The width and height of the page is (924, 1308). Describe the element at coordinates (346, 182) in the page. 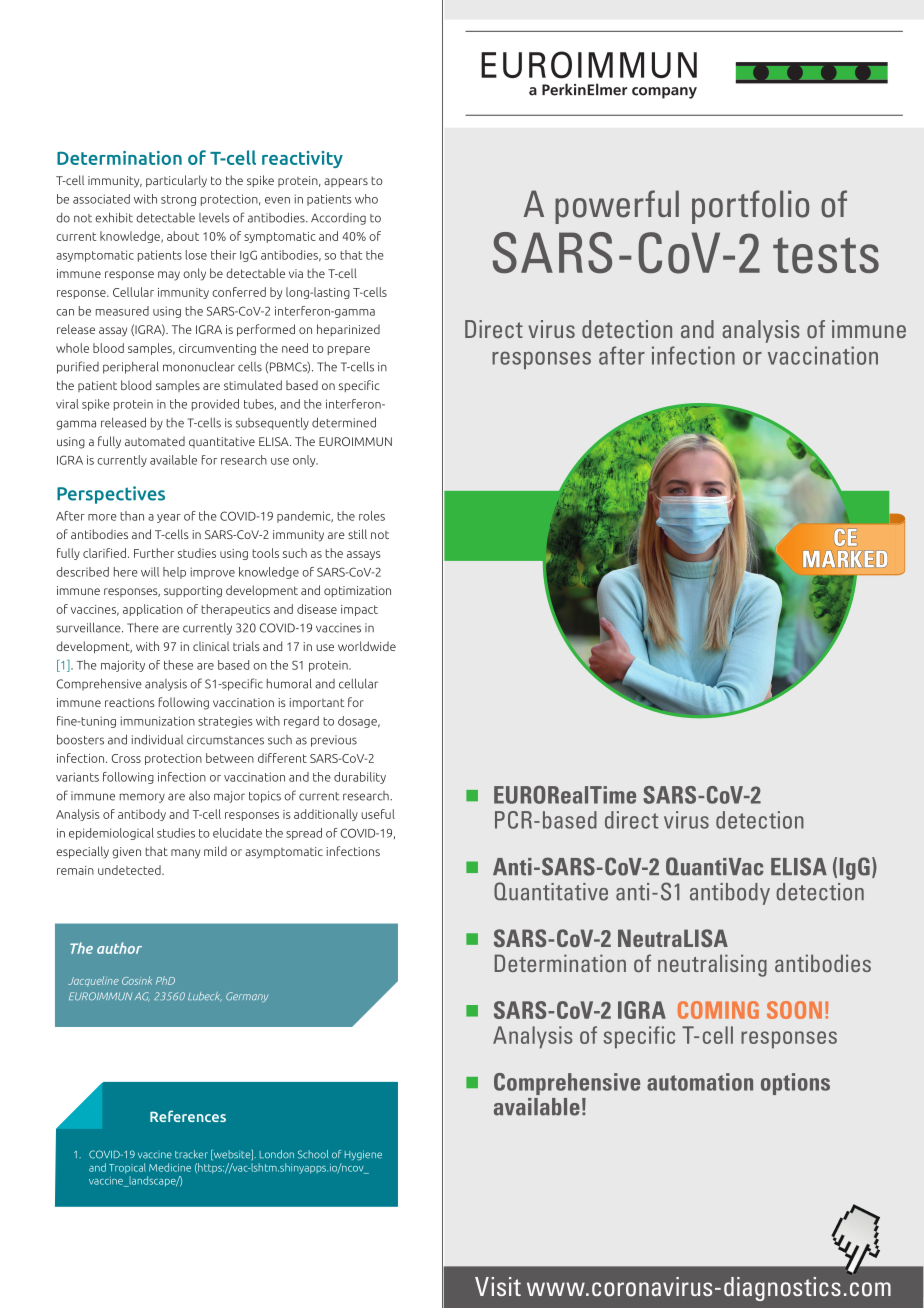

I see `appears` at that location.
